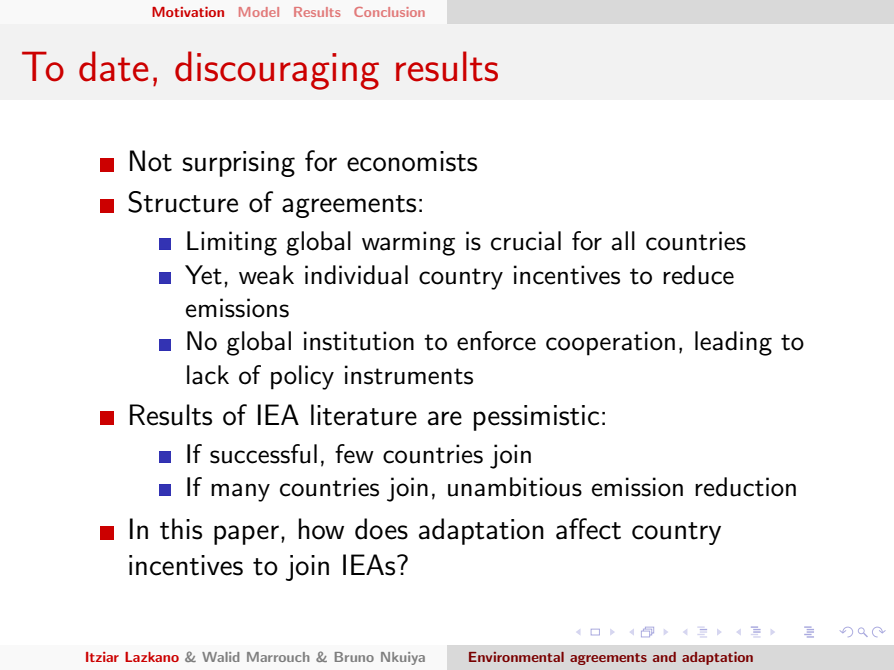 The width and height of the document is (894, 670). What do you see at coordinates (188, 12) in the document?
I see `Motivation` at bounding box center [188, 12].
